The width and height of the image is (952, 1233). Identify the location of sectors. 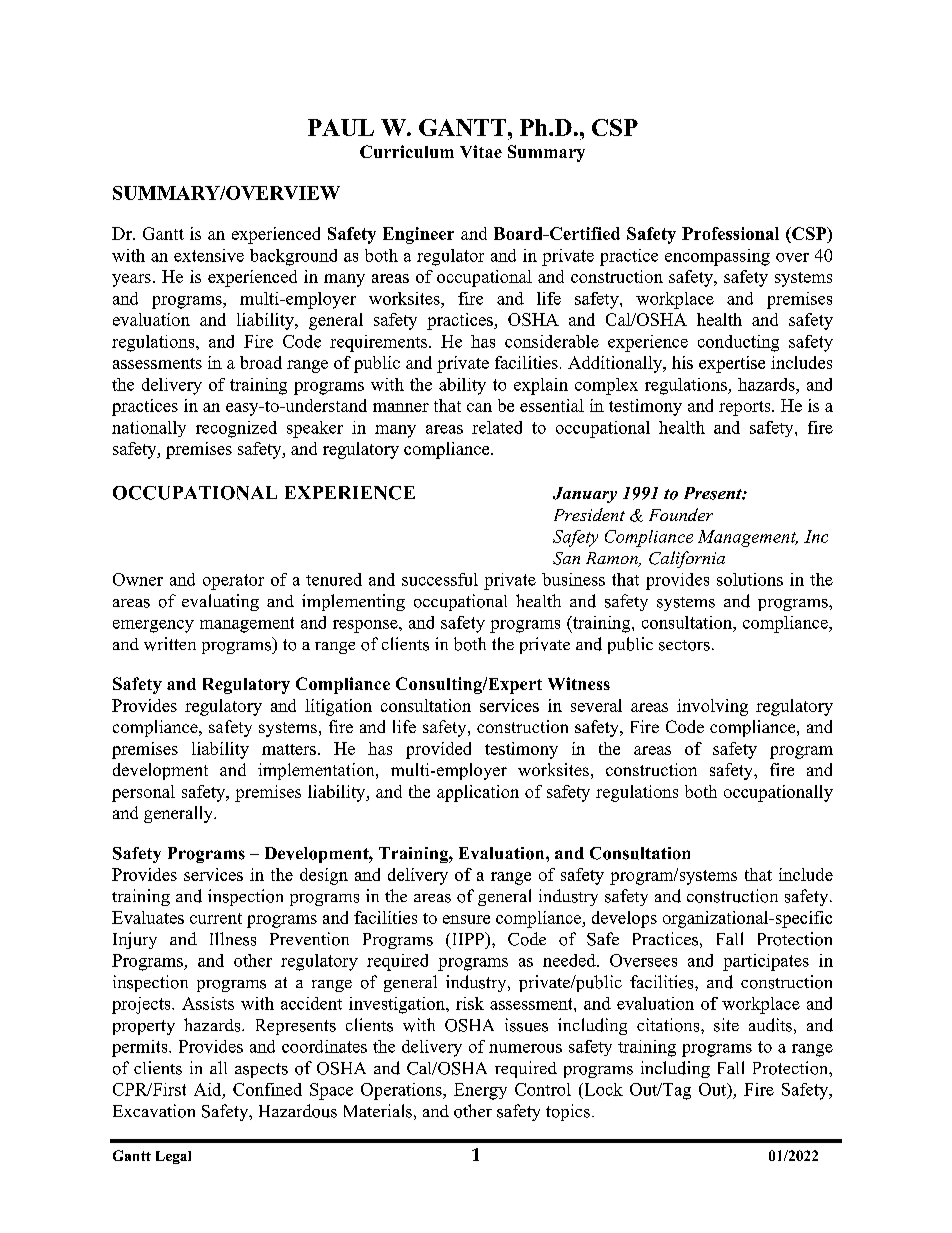
(684, 645).
